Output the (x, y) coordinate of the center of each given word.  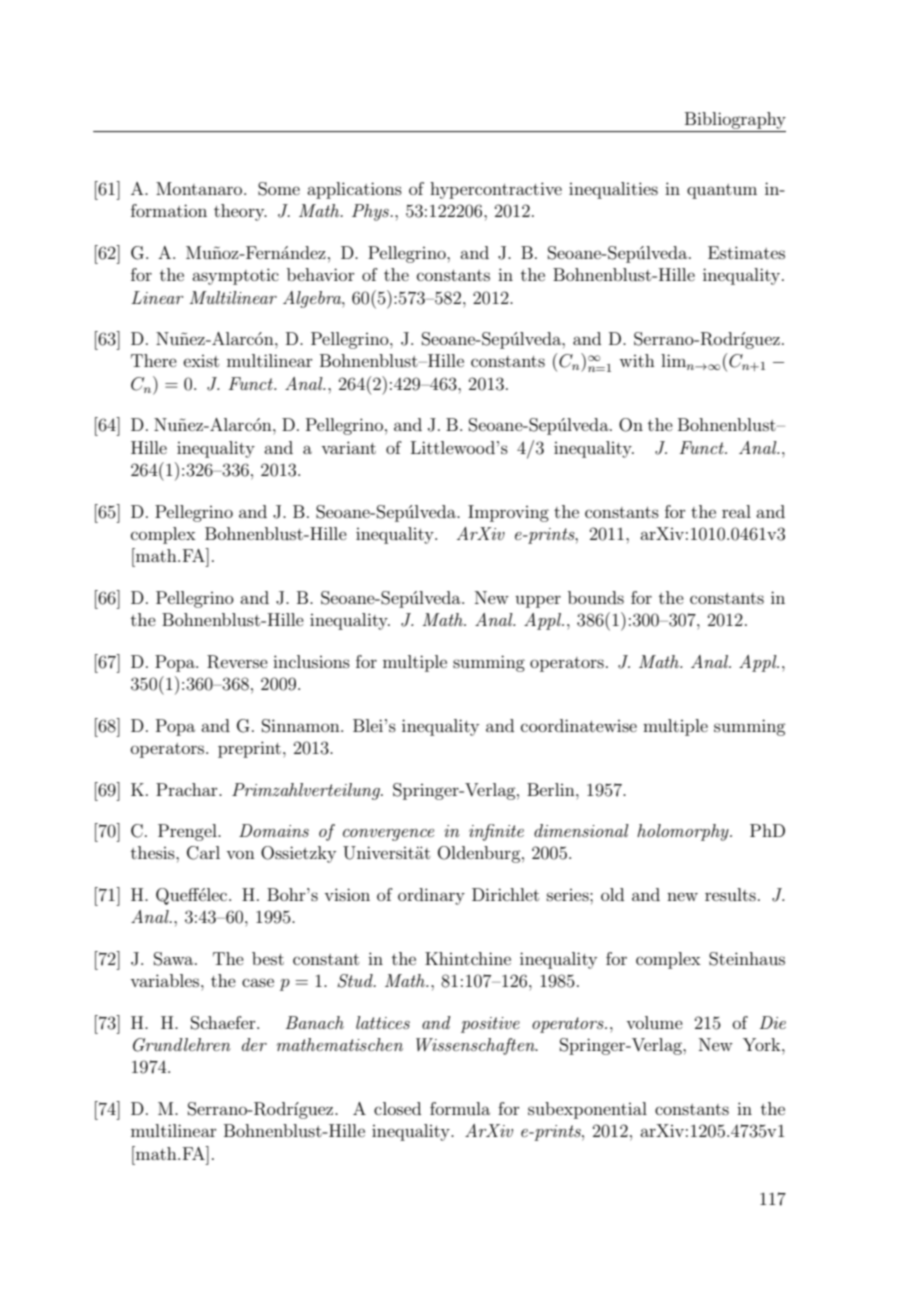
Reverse (237, 662)
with (637, 360)
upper (538, 601)
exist (201, 361)
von (240, 854)
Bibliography (735, 120)
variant (348, 447)
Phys (371, 212)
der (254, 1044)
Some (279, 189)
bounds (596, 597)
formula (460, 1108)
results (730, 894)
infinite (496, 832)
